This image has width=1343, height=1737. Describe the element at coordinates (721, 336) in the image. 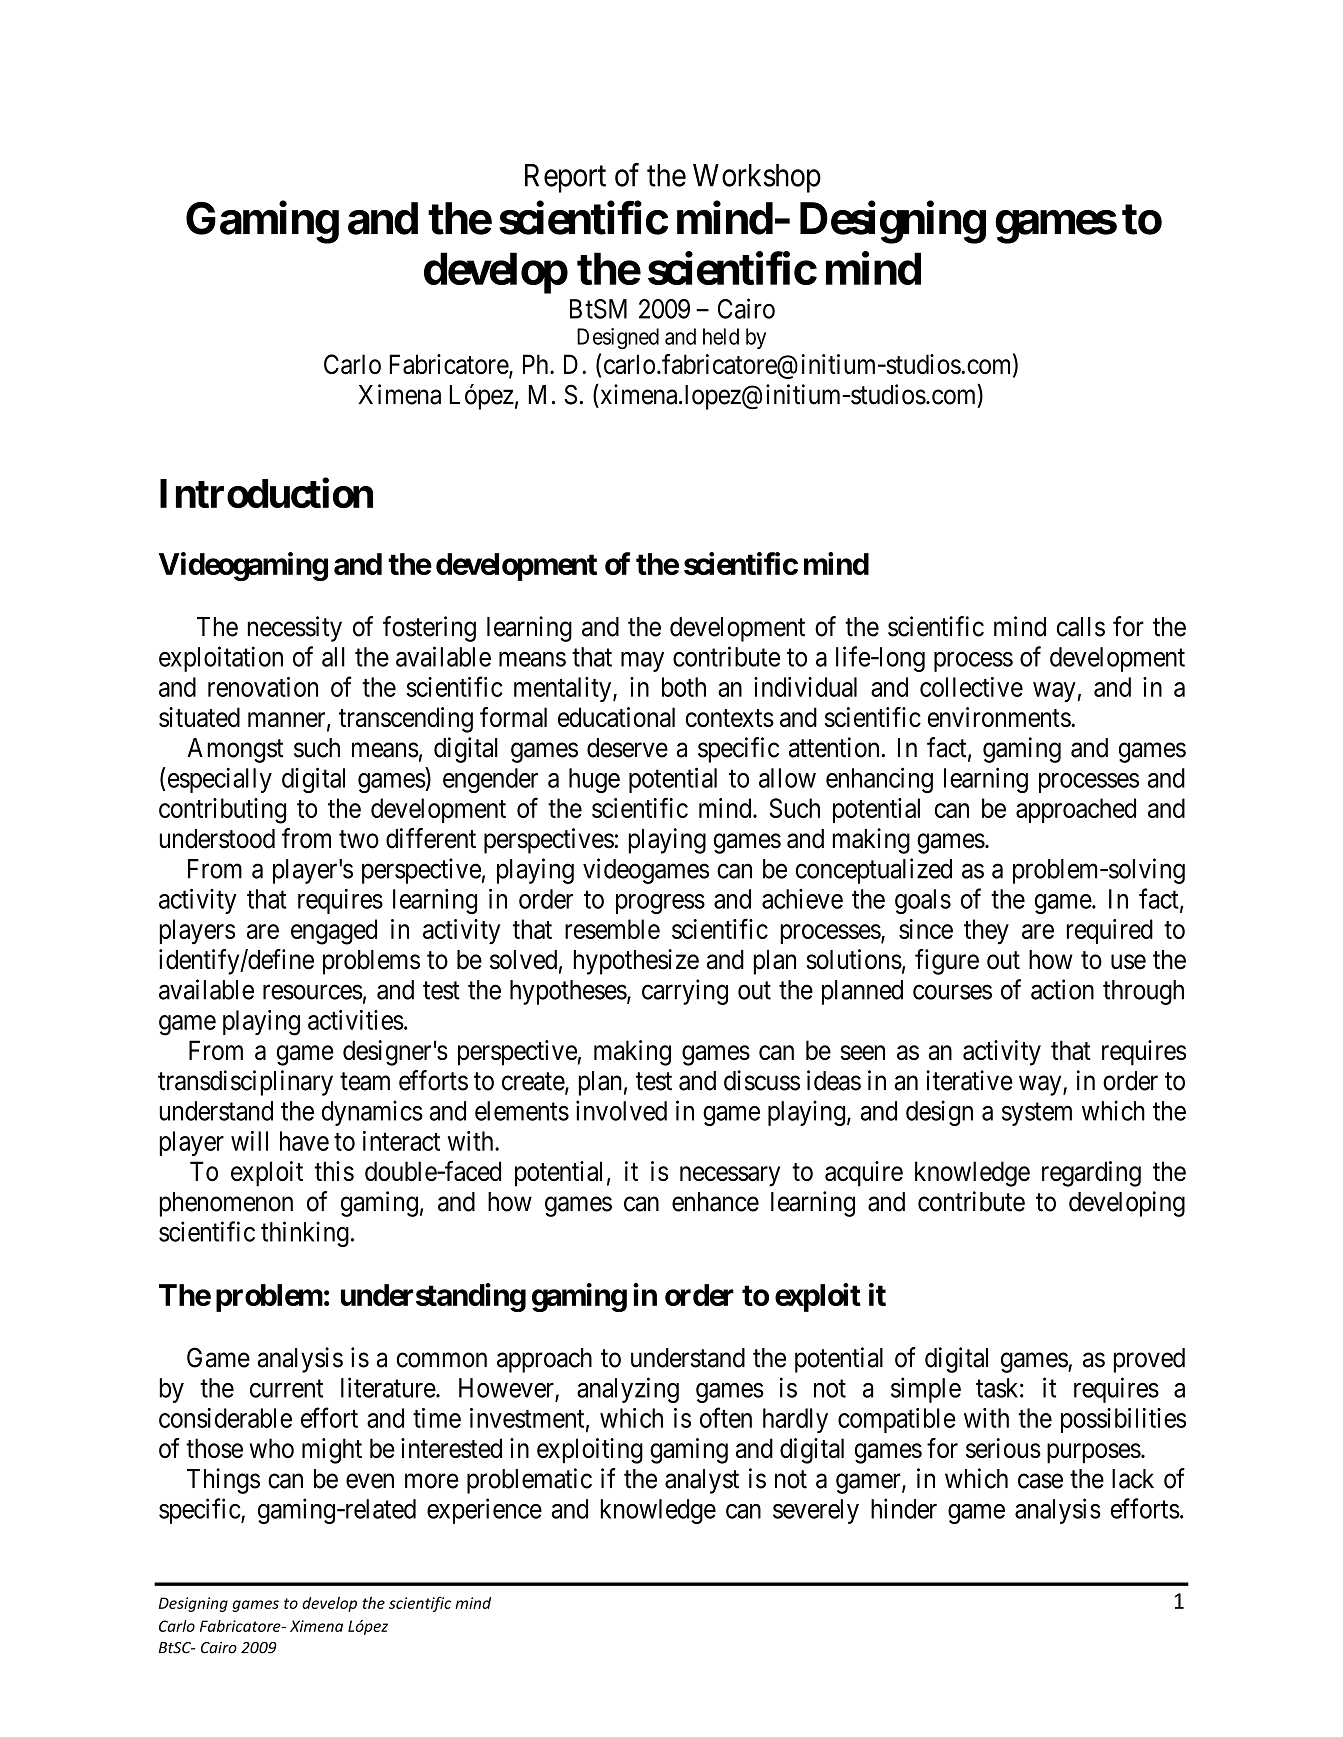

I see `held` at that location.
